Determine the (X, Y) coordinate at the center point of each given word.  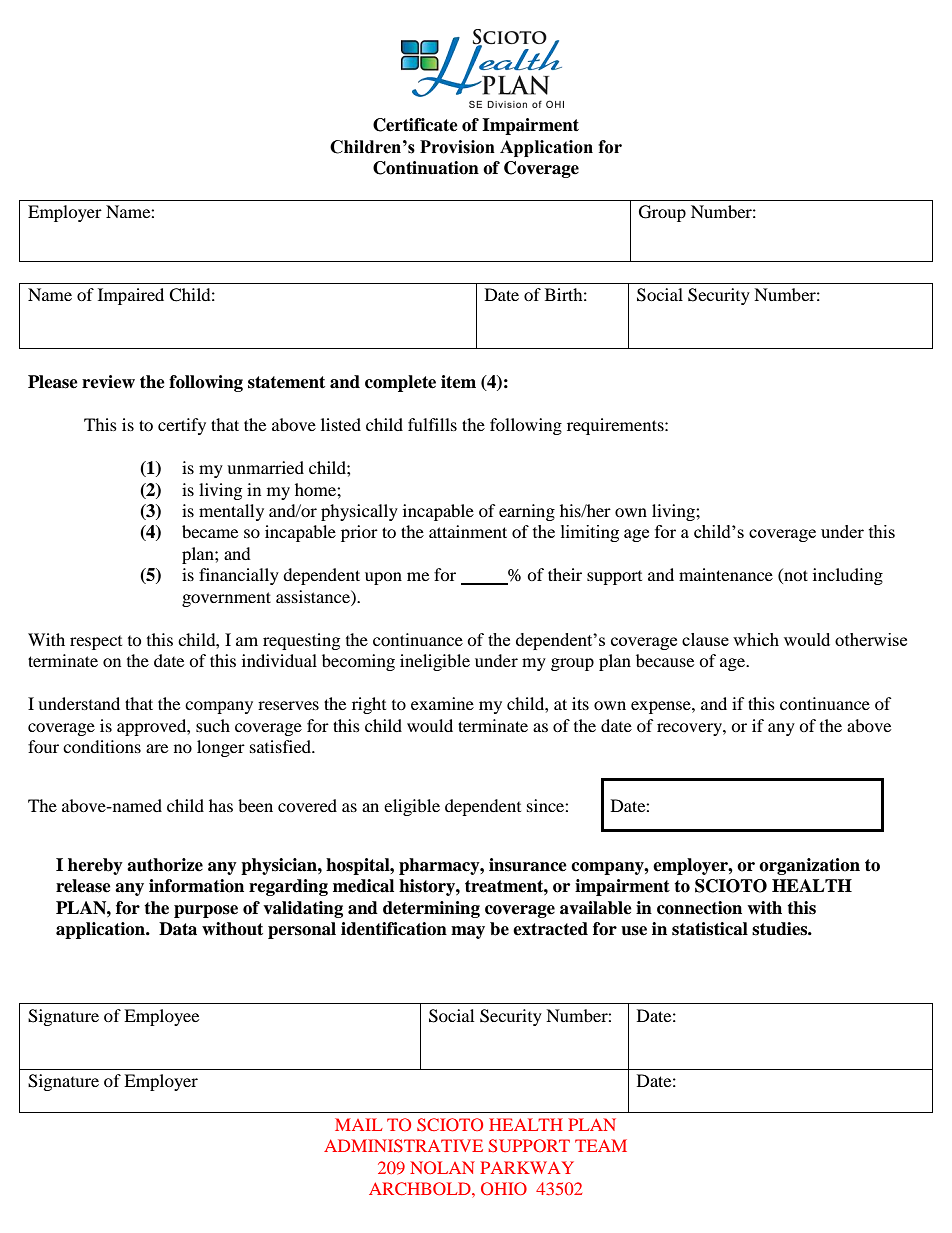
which (756, 639)
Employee (161, 1017)
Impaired (131, 296)
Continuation (426, 168)
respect (96, 643)
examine (442, 703)
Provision (457, 147)
